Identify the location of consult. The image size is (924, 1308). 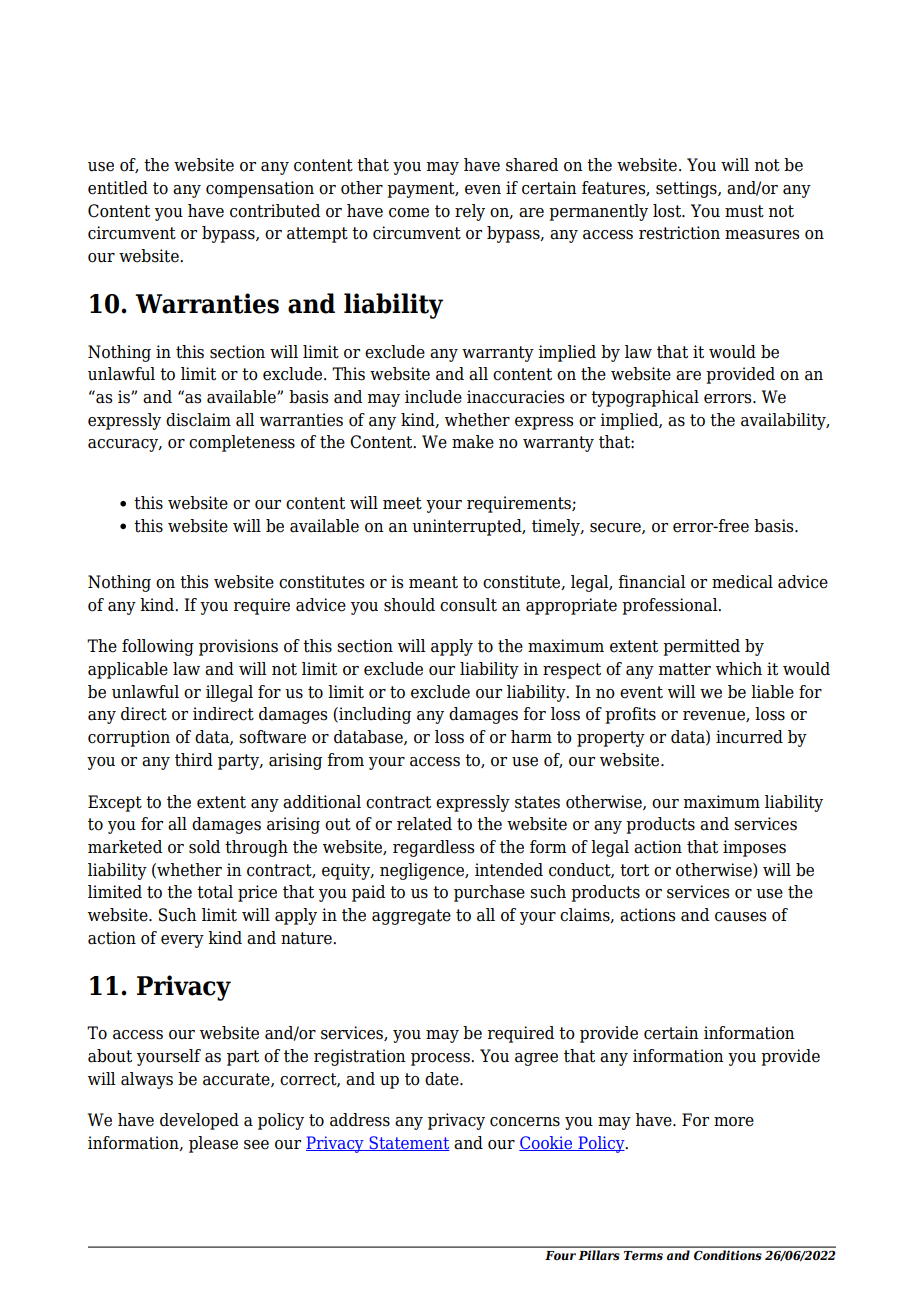
(468, 605).
